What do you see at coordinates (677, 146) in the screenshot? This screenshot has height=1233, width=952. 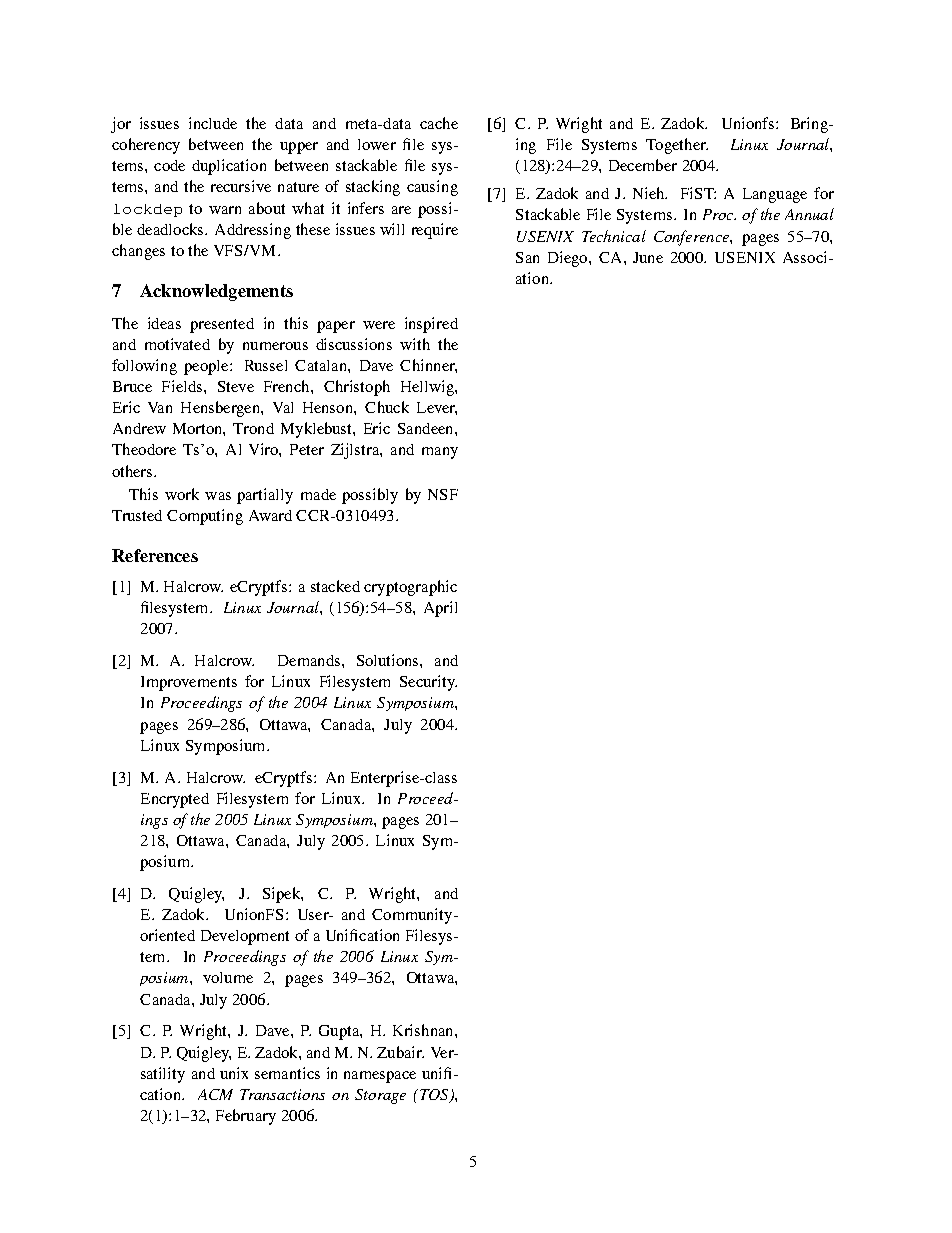 I see `Together` at bounding box center [677, 146].
